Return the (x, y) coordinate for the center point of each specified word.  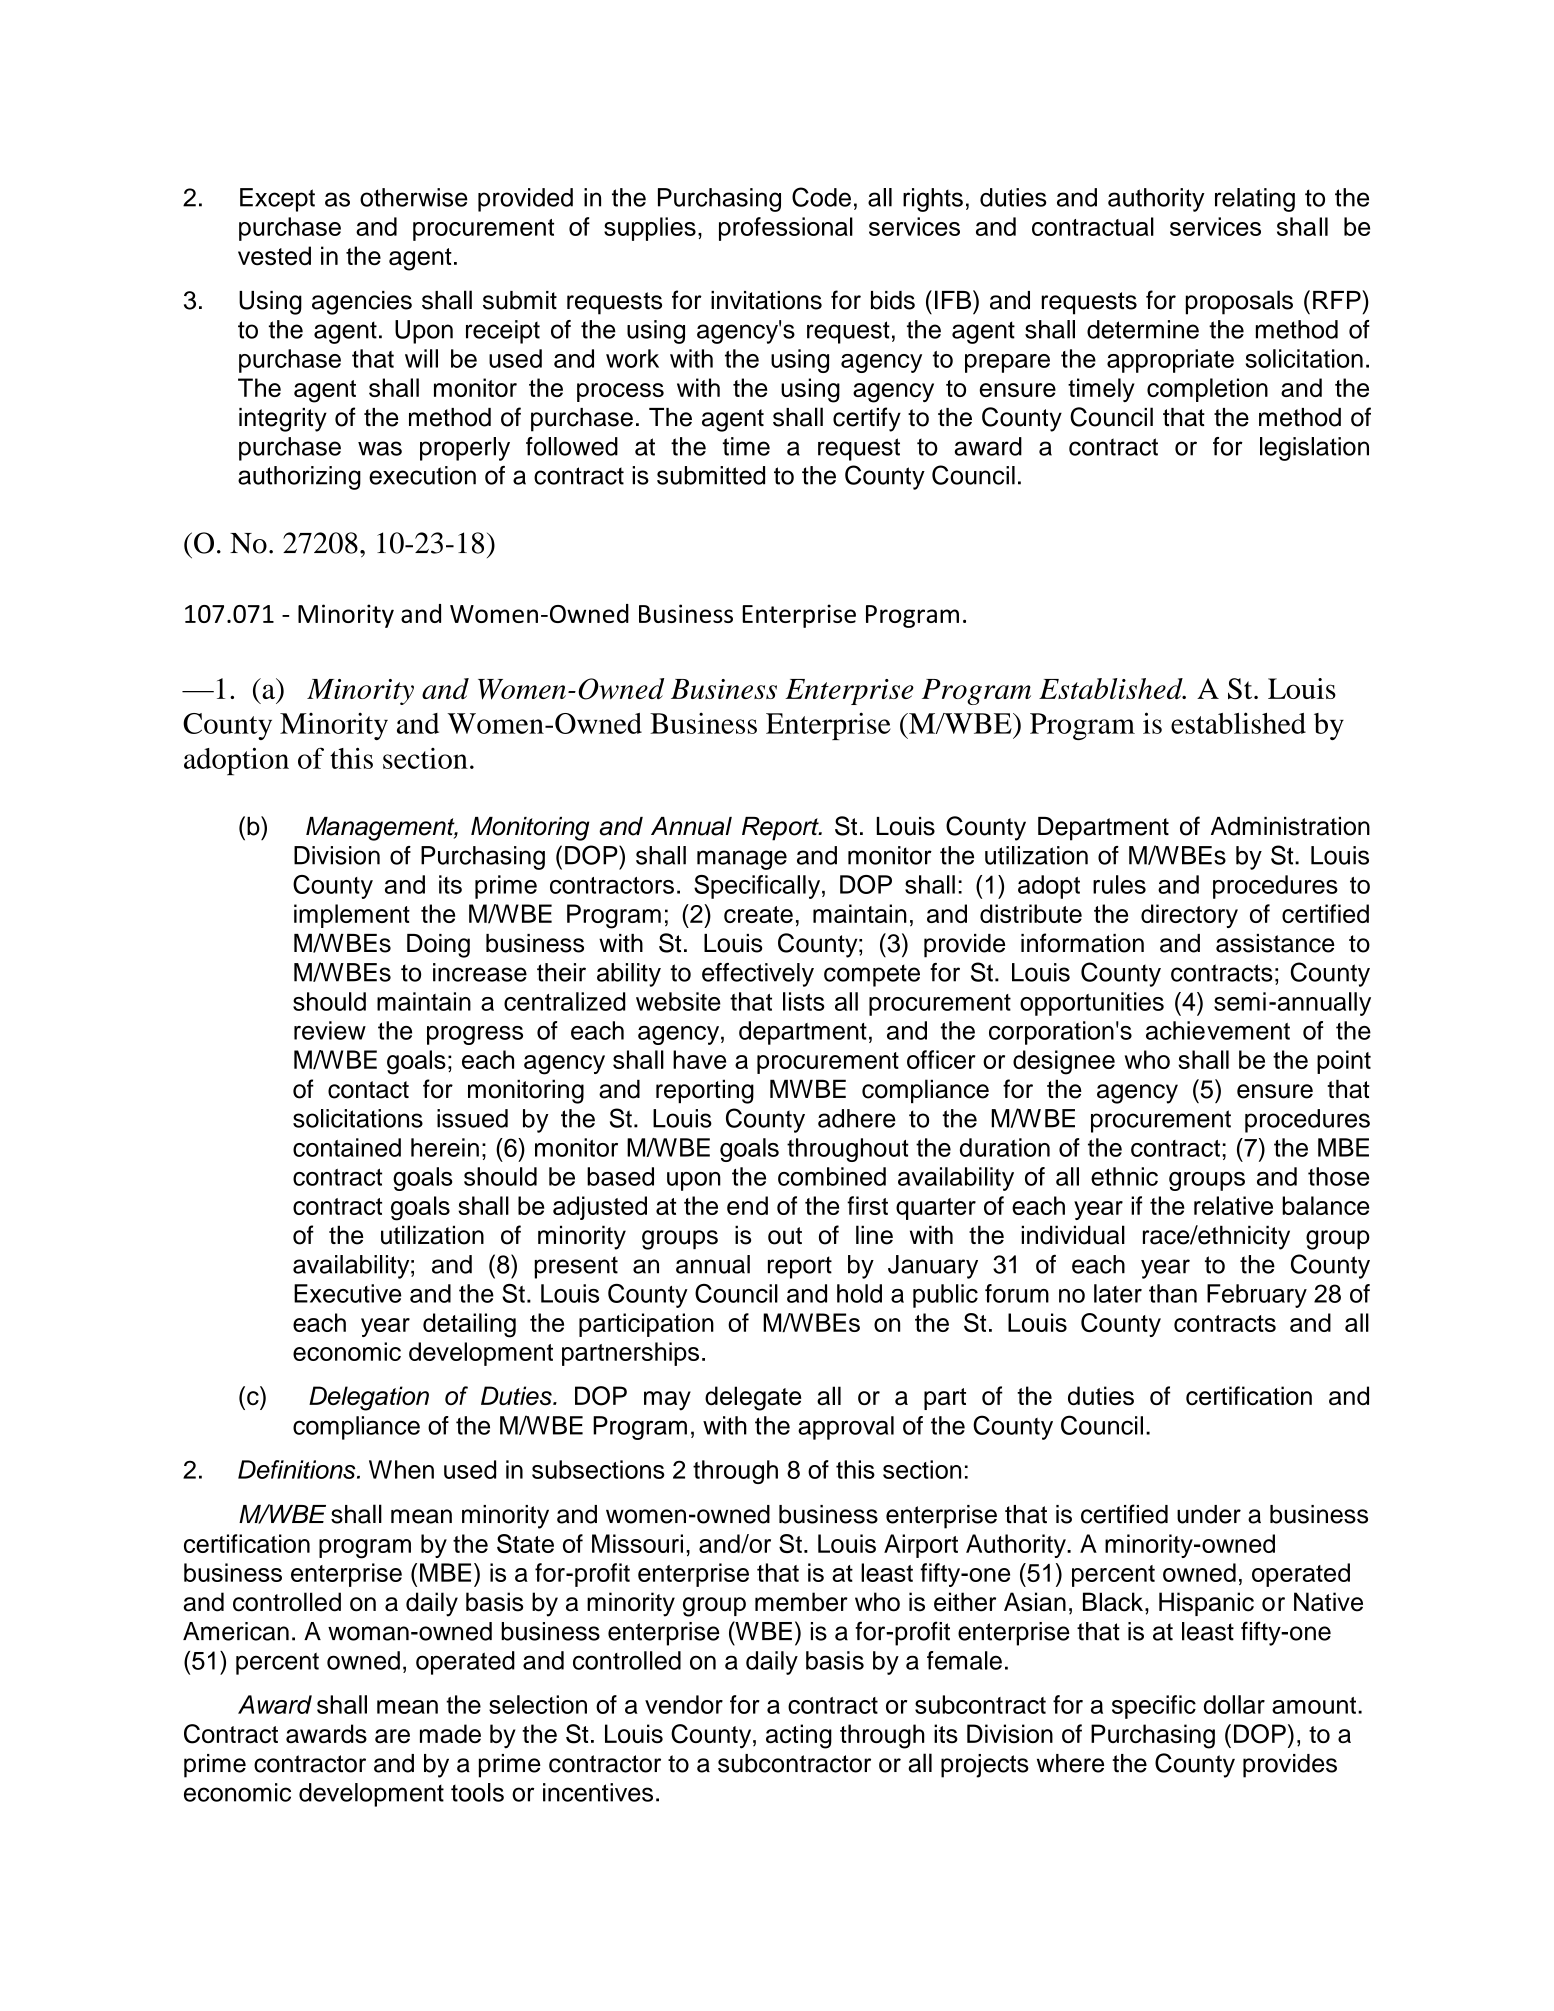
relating (1255, 200)
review (330, 1030)
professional (786, 229)
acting (799, 1736)
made (450, 1733)
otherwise (414, 197)
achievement (1218, 1030)
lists (804, 1001)
